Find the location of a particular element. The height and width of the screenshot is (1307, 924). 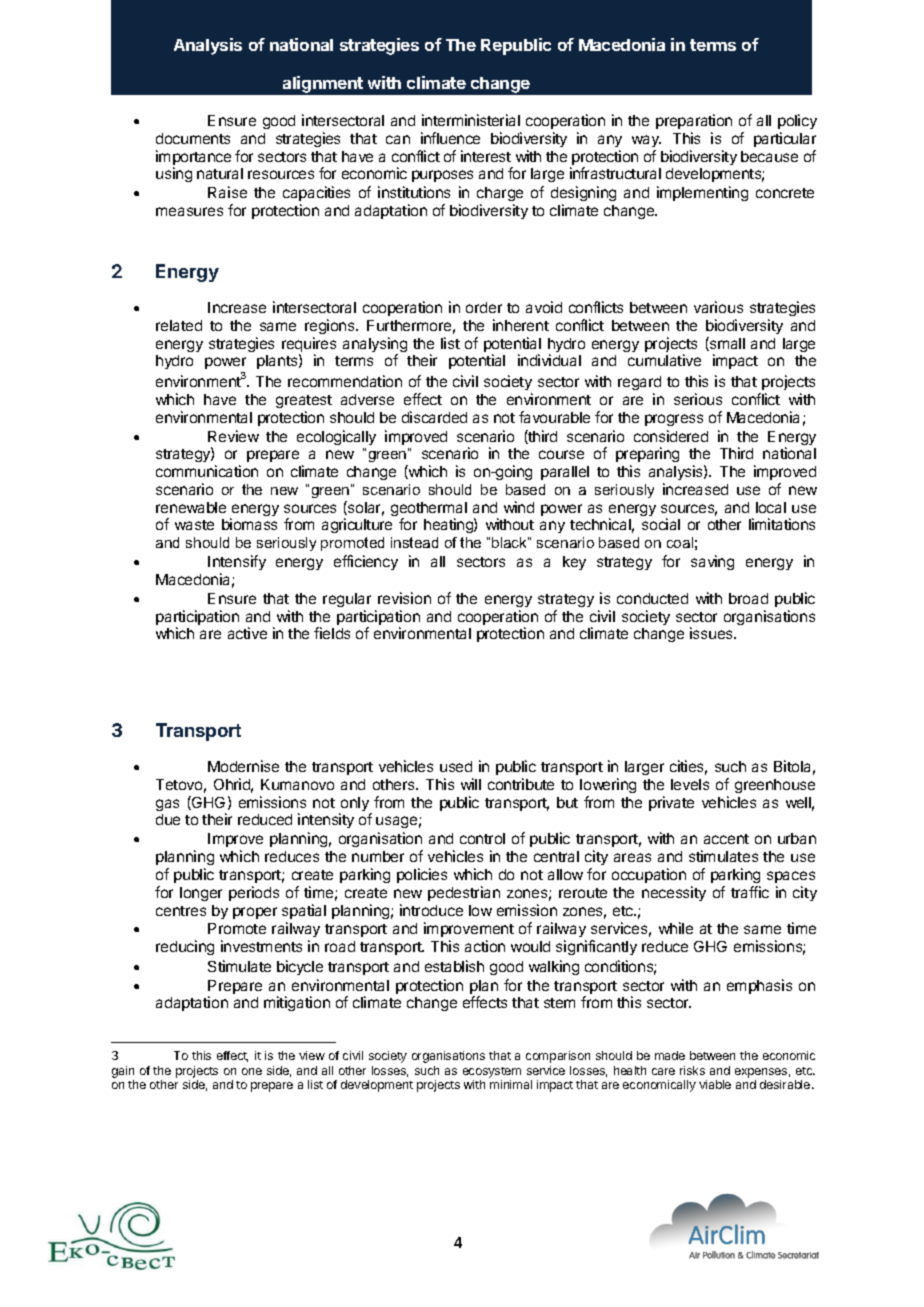

discarded is located at coordinates (434, 417).
